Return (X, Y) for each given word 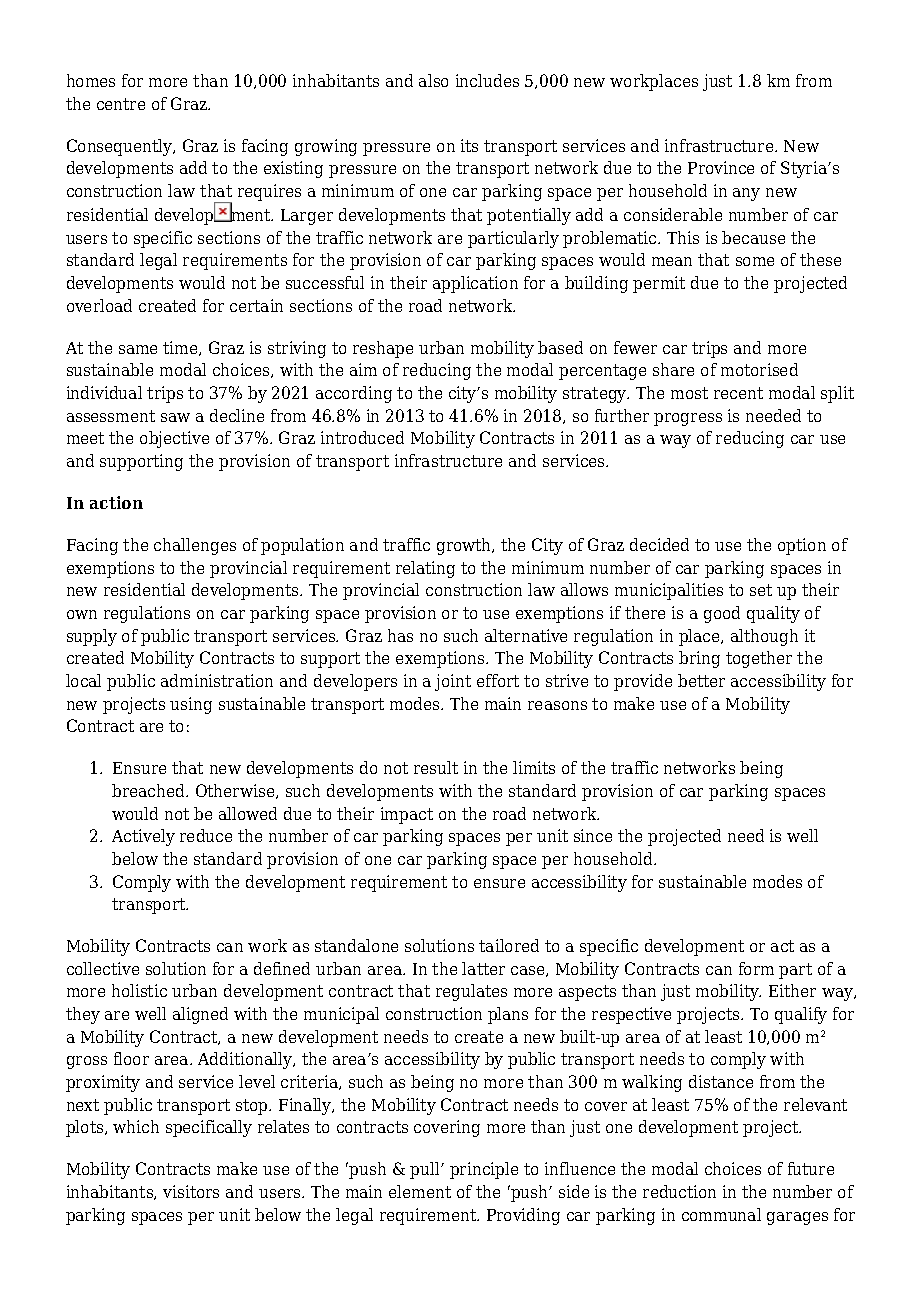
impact (407, 815)
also (433, 80)
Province (721, 167)
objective (174, 439)
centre (121, 104)
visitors (191, 1191)
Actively (143, 837)
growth (465, 546)
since (593, 835)
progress (688, 419)
